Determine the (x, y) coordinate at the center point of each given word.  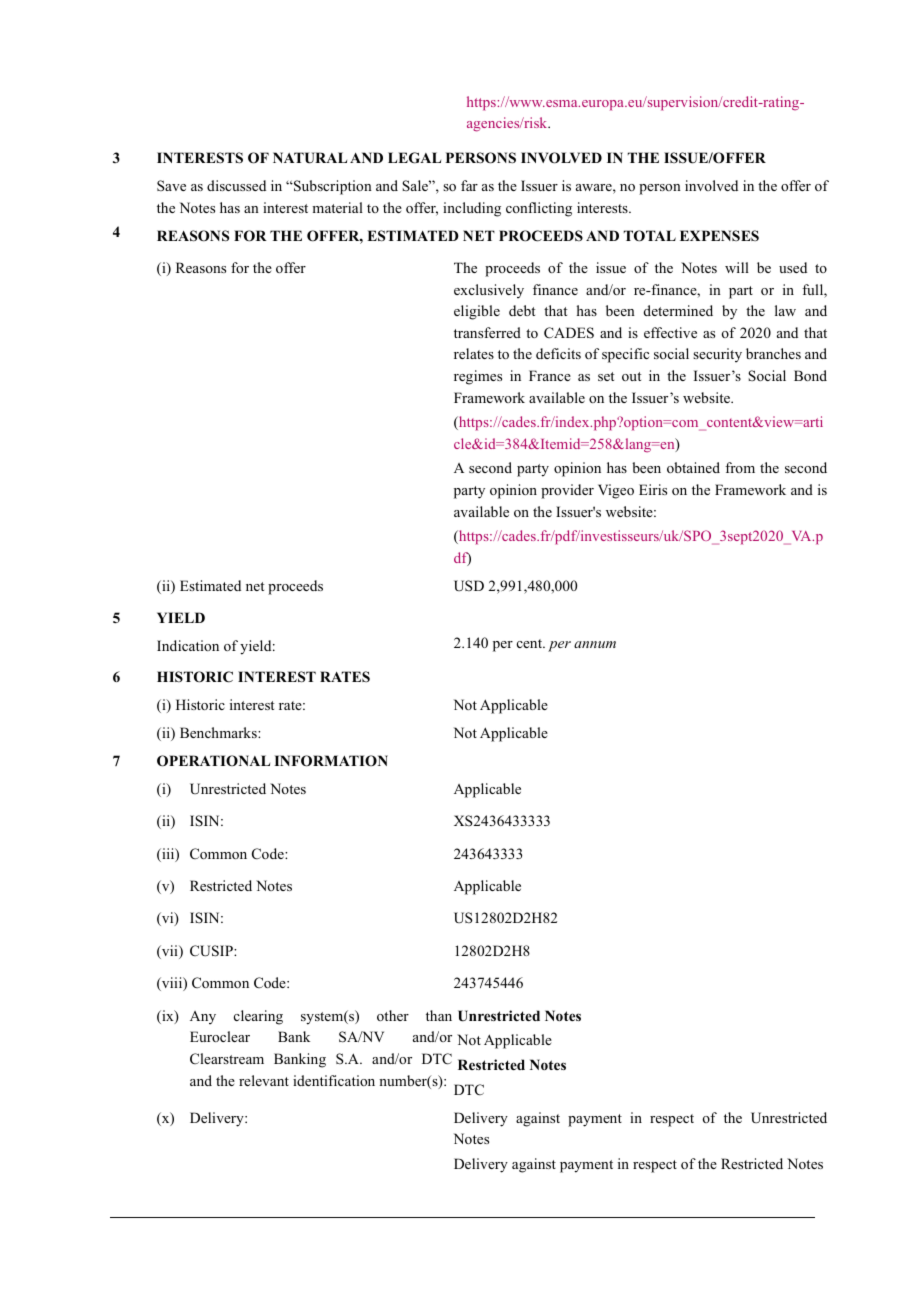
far (469, 185)
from (740, 467)
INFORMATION (331, 761)
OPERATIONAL (213, 761)
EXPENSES (719, 235)
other (393, 1015)
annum (595, 644)
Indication (188, 645)
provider (567, 491)
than (439, 1015)
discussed (236, 185)
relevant (264, 1080)
